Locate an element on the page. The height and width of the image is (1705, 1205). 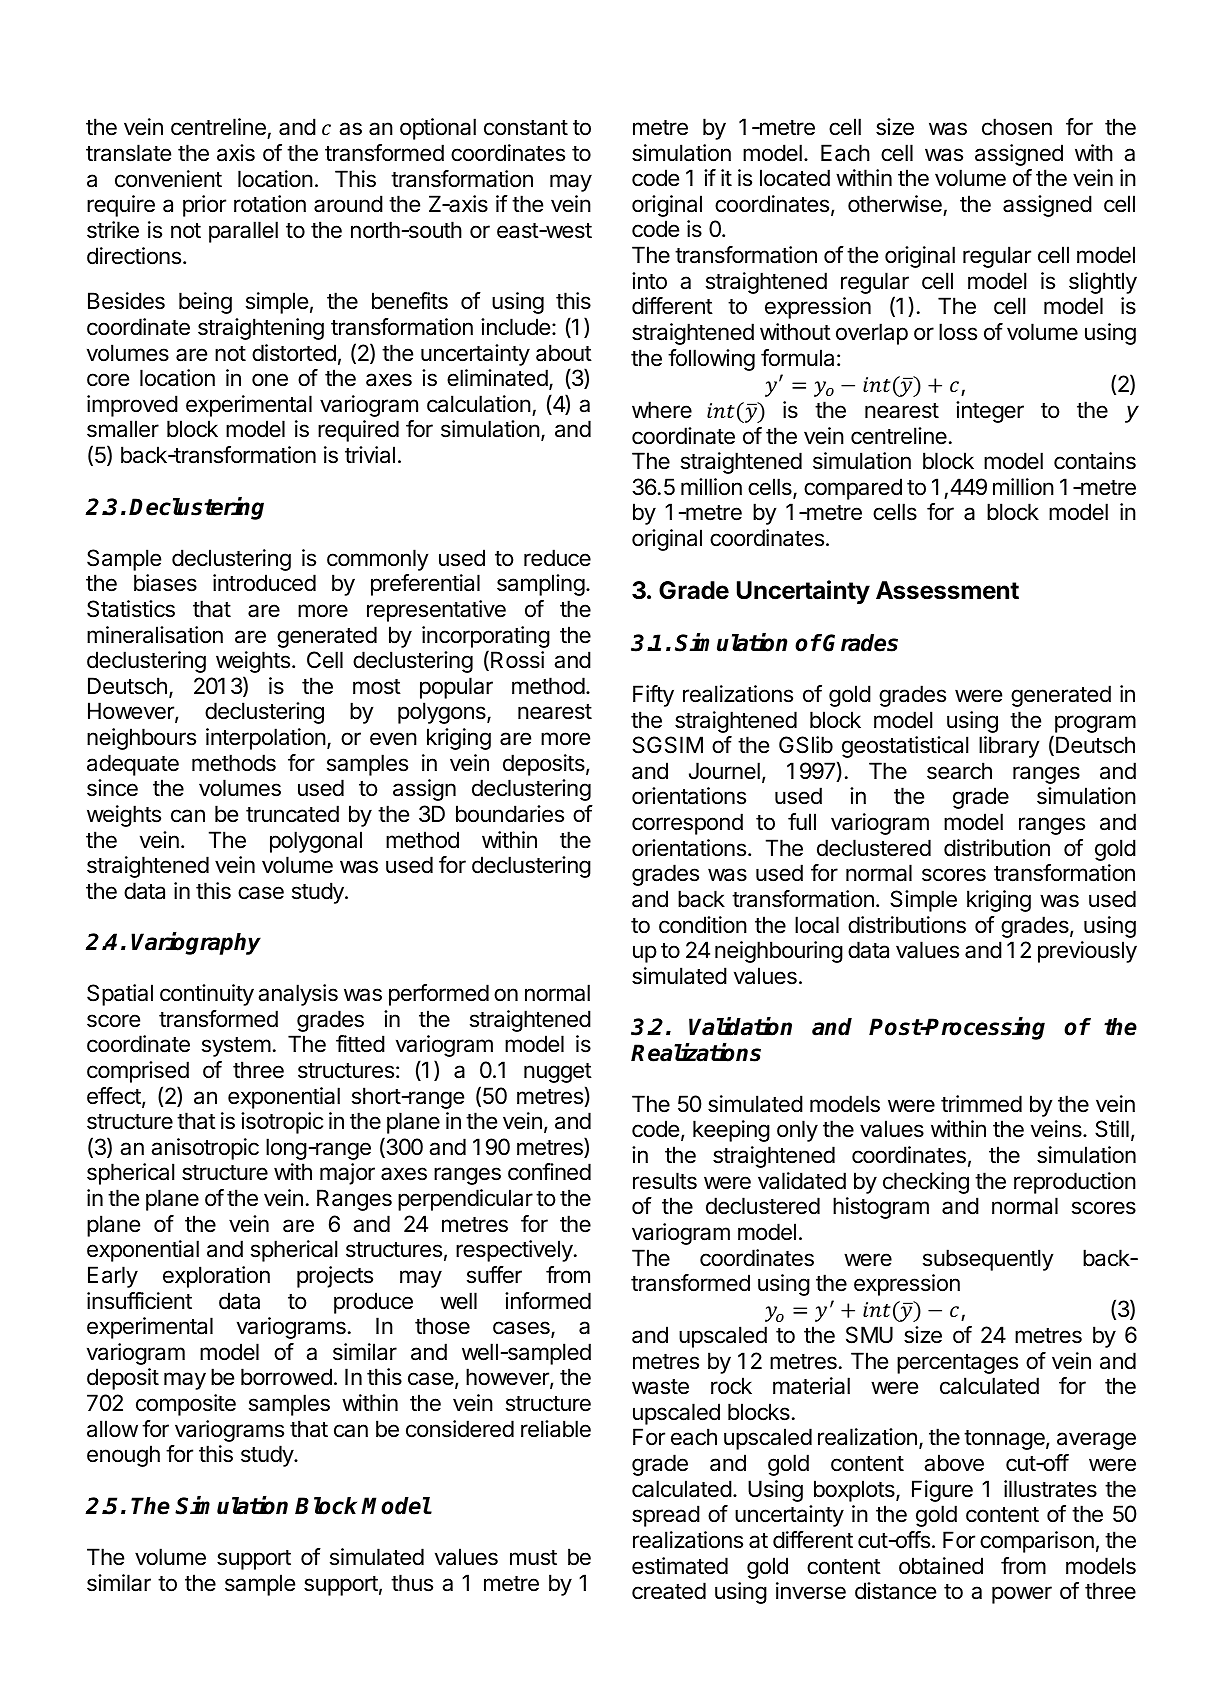
estimated is located at coordinates (680, 1566).
